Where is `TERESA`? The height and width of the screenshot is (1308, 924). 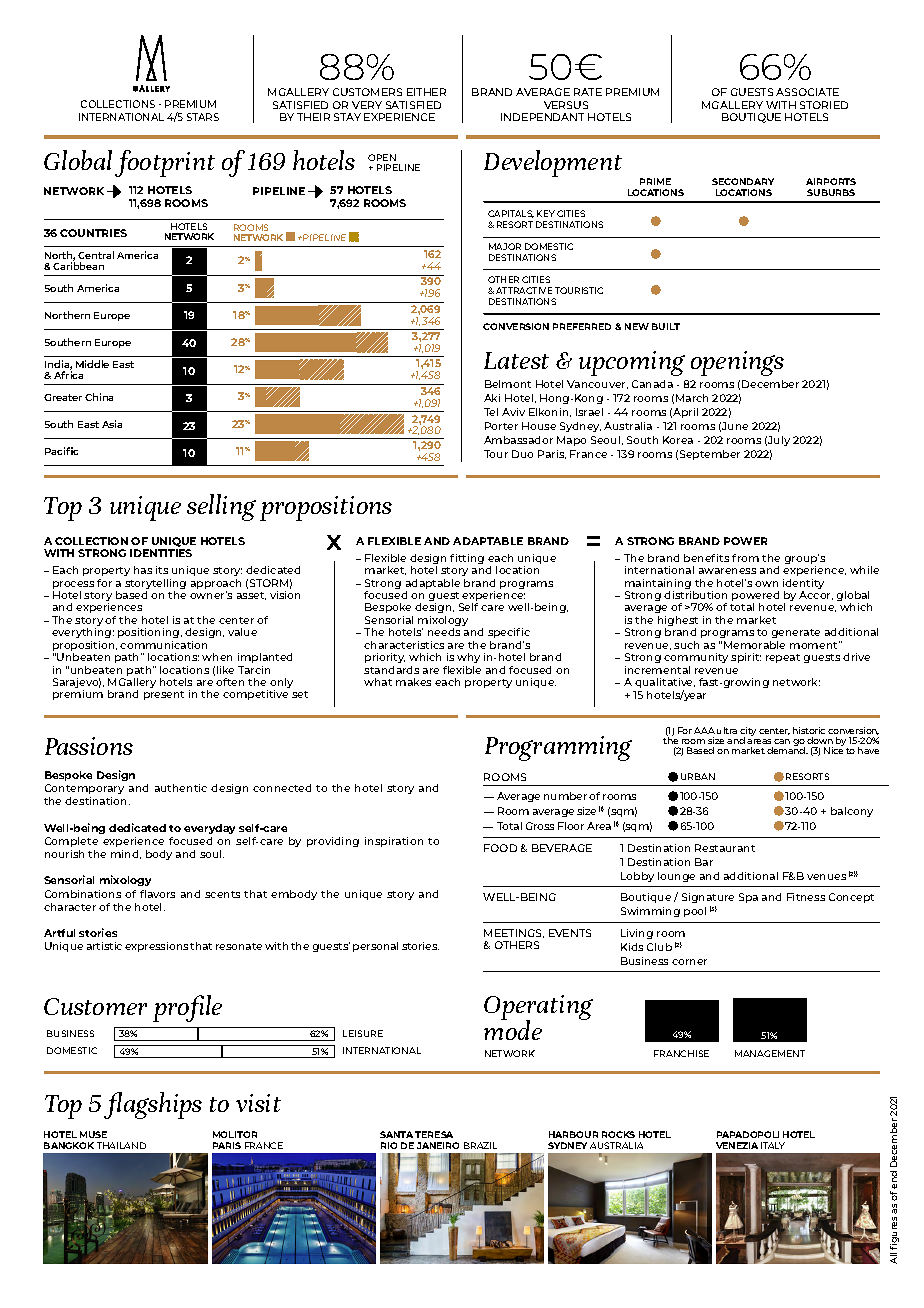 TERESA is located at coordinates (434, 1134).
